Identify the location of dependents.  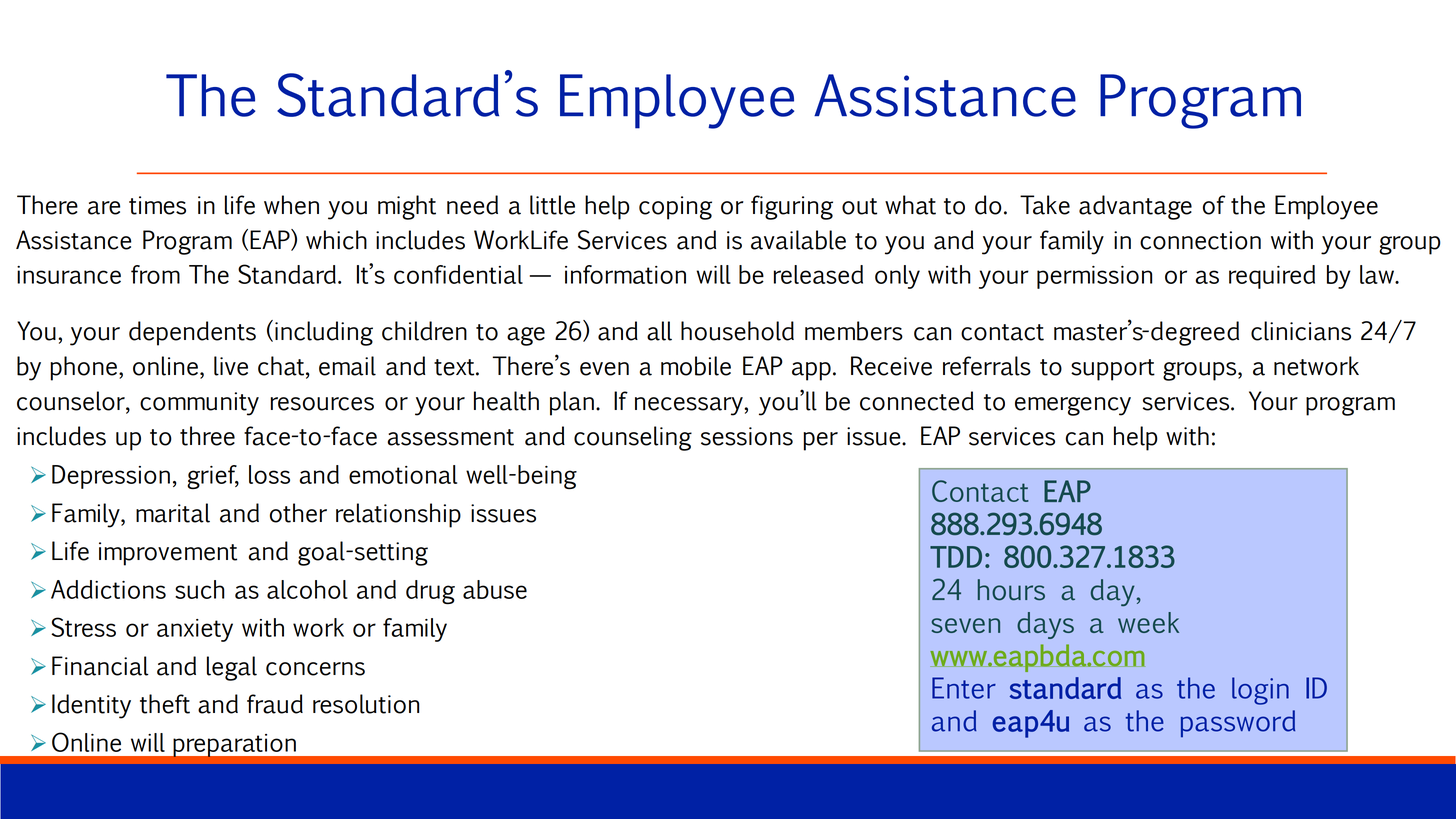
(192, 333).
